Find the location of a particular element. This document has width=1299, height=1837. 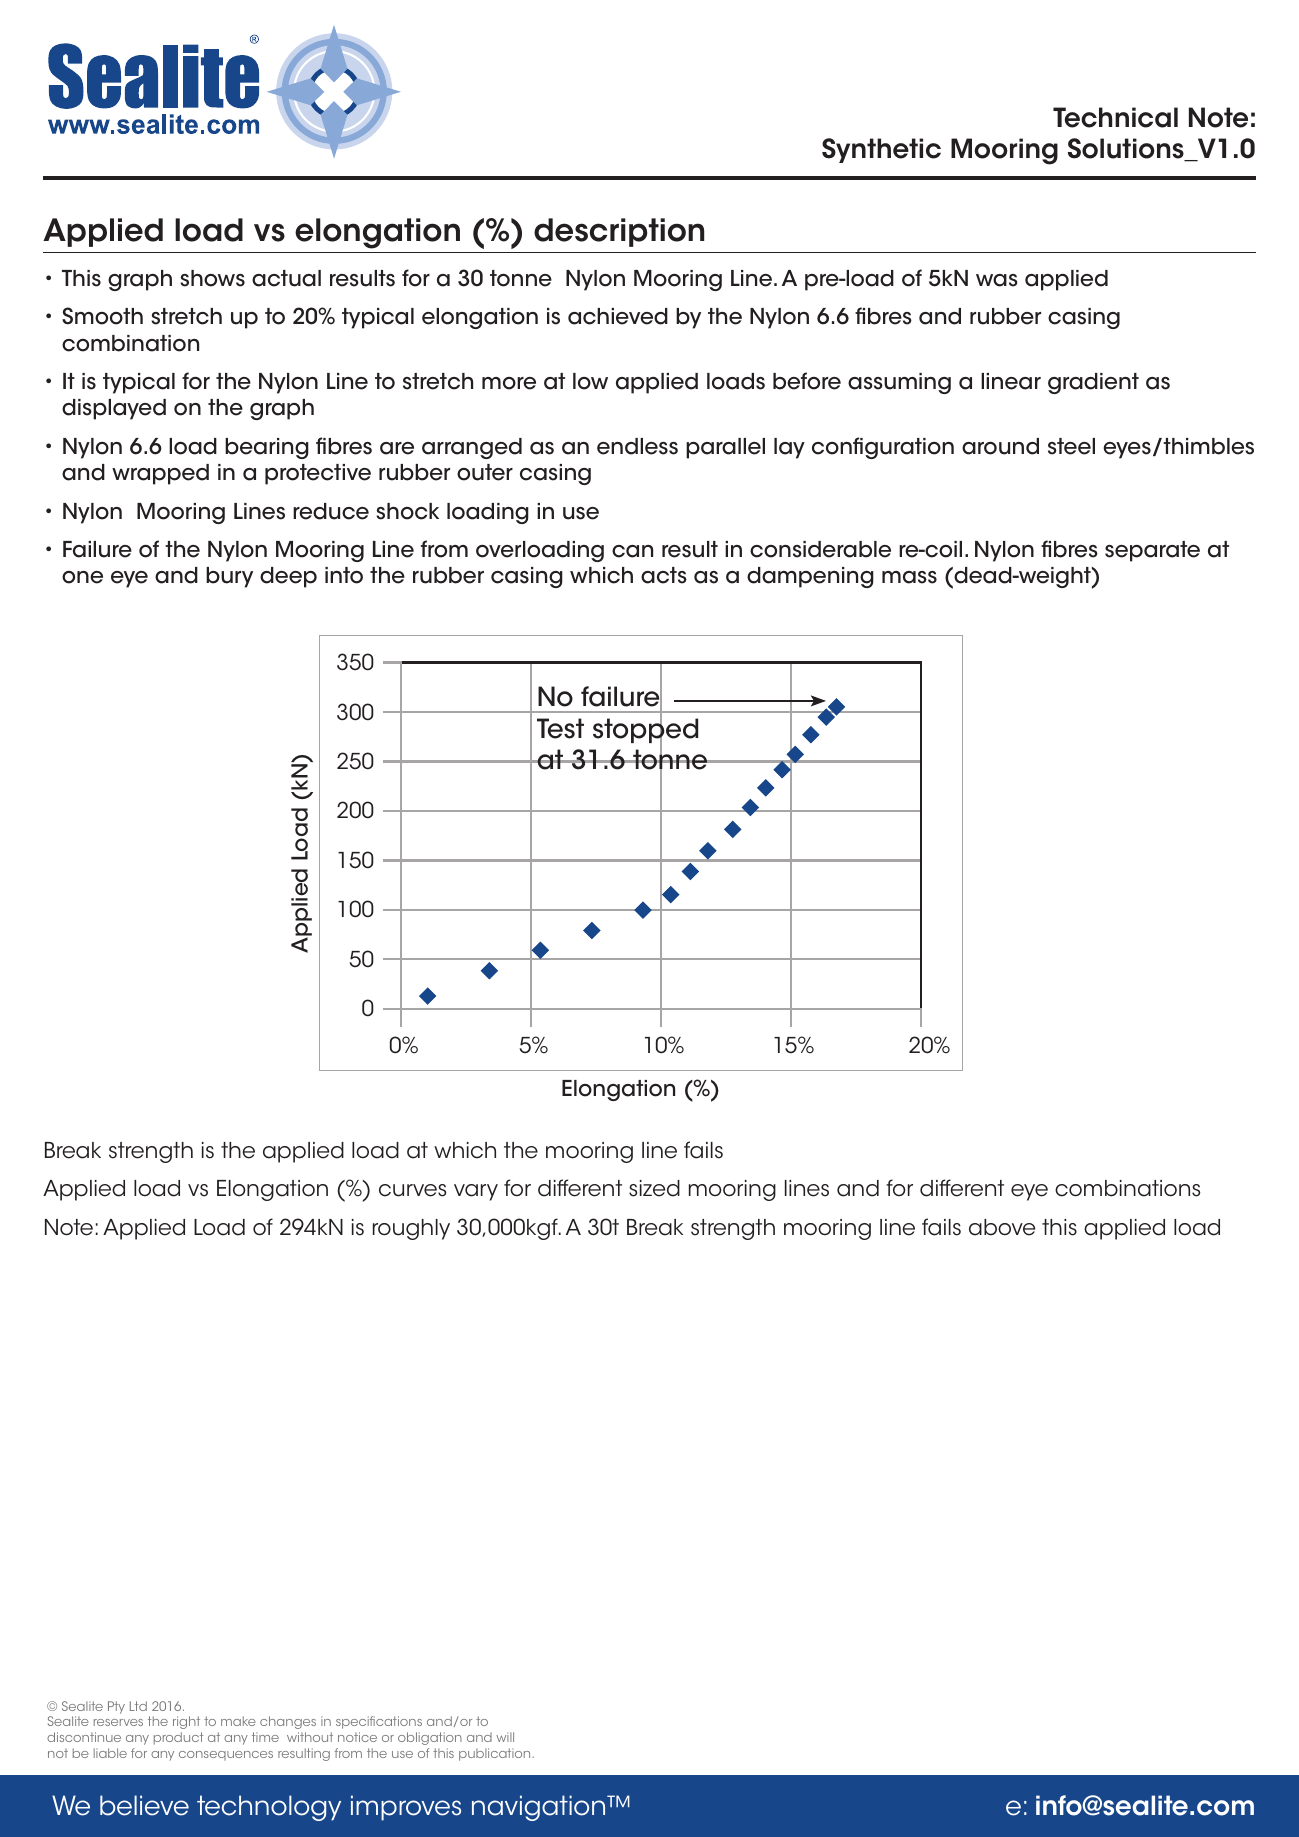

bury is located at coordinates (229, 577).
